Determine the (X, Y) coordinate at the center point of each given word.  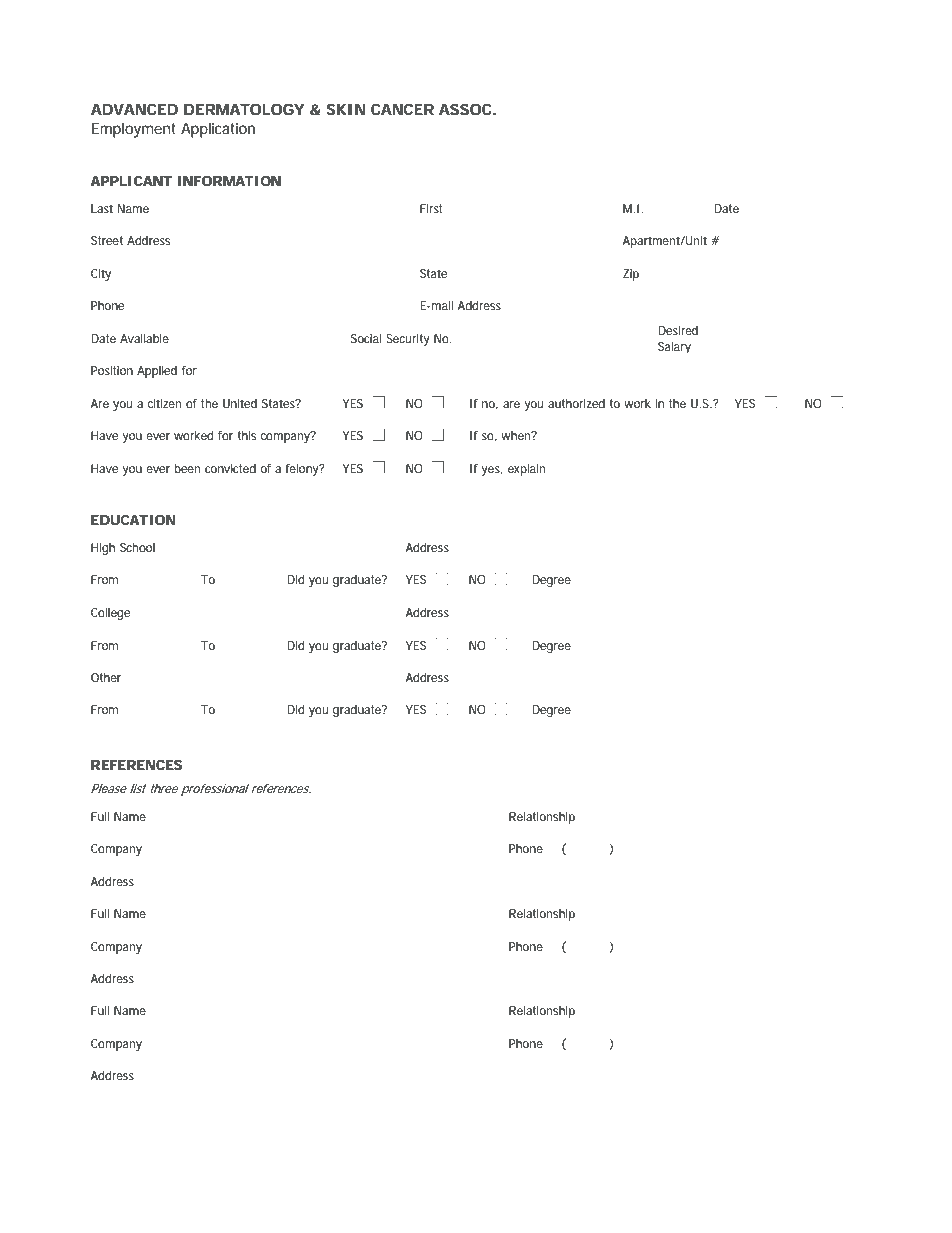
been (187, 468)
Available (144, 338)
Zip (631, 275)
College (110, 614)
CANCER (402, 109)
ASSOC (466, 109)
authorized (576, 403)
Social (366, 338)
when (517, 435)
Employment (134, 130)
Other (106, 677)
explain (527, 470)
